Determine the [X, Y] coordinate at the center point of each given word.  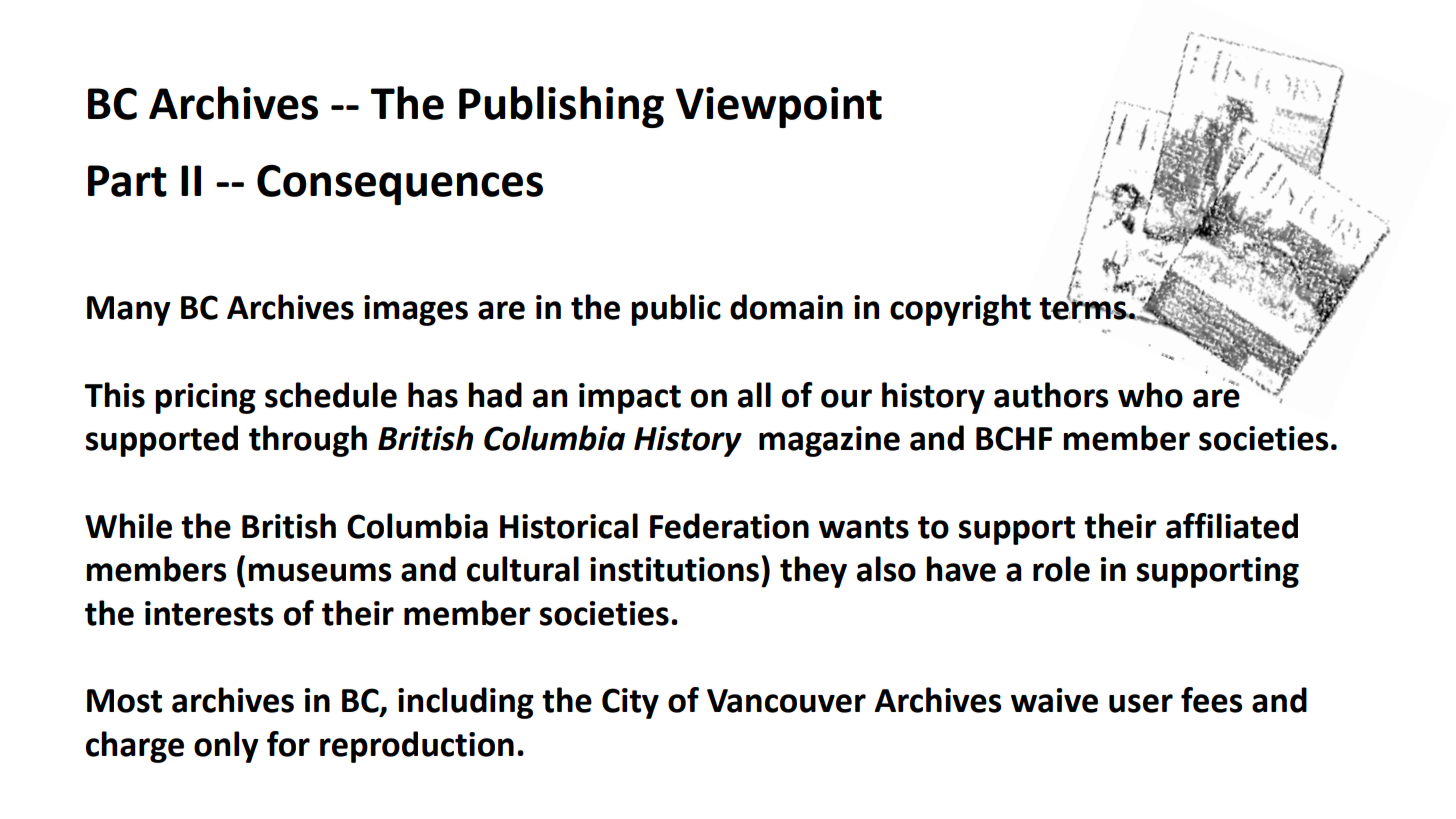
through [308, 441]
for [288, 744]
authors [1051, 395]
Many [128, 311]
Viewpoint [779, 107]
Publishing [561, 107]
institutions [674, 569]
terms [1084, 308]
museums [319, 572]
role [1061, 569]
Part [127, 181]
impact [630, 398]
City [630, 703]
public [676, 310]
